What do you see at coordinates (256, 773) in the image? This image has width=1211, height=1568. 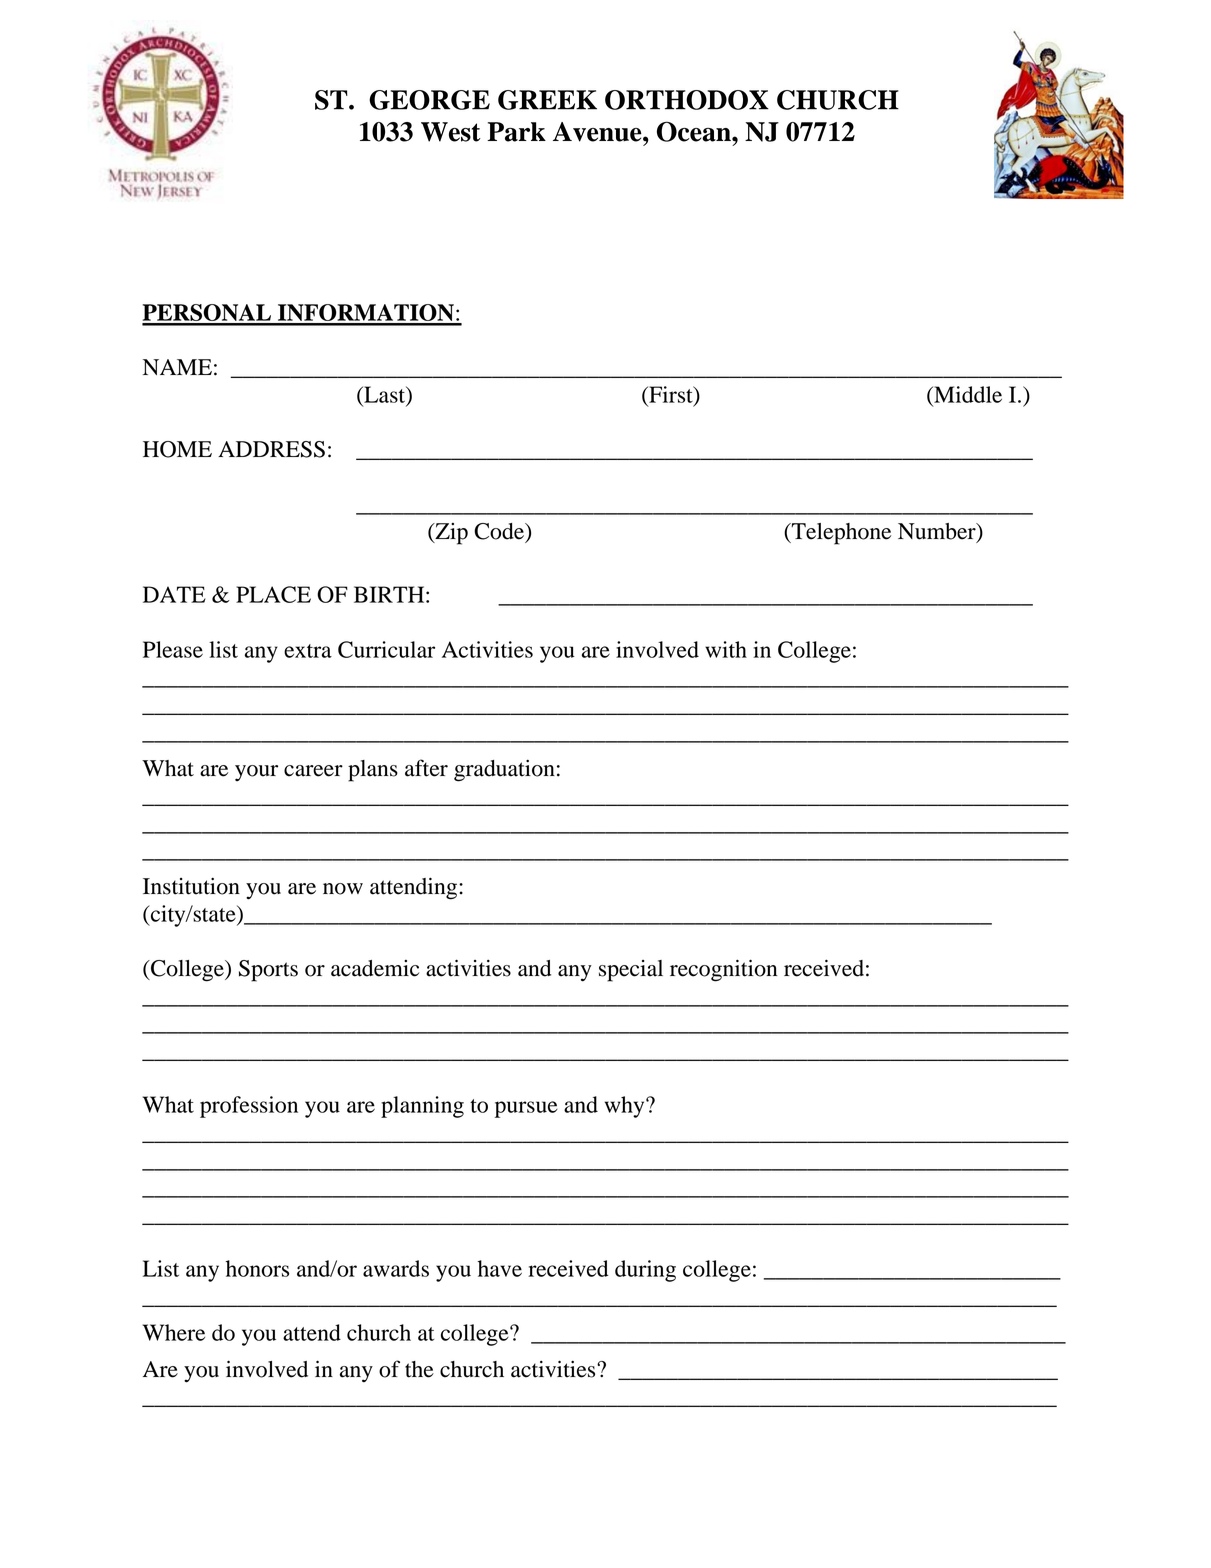 I see `your` at bounding box center [256, 773].
